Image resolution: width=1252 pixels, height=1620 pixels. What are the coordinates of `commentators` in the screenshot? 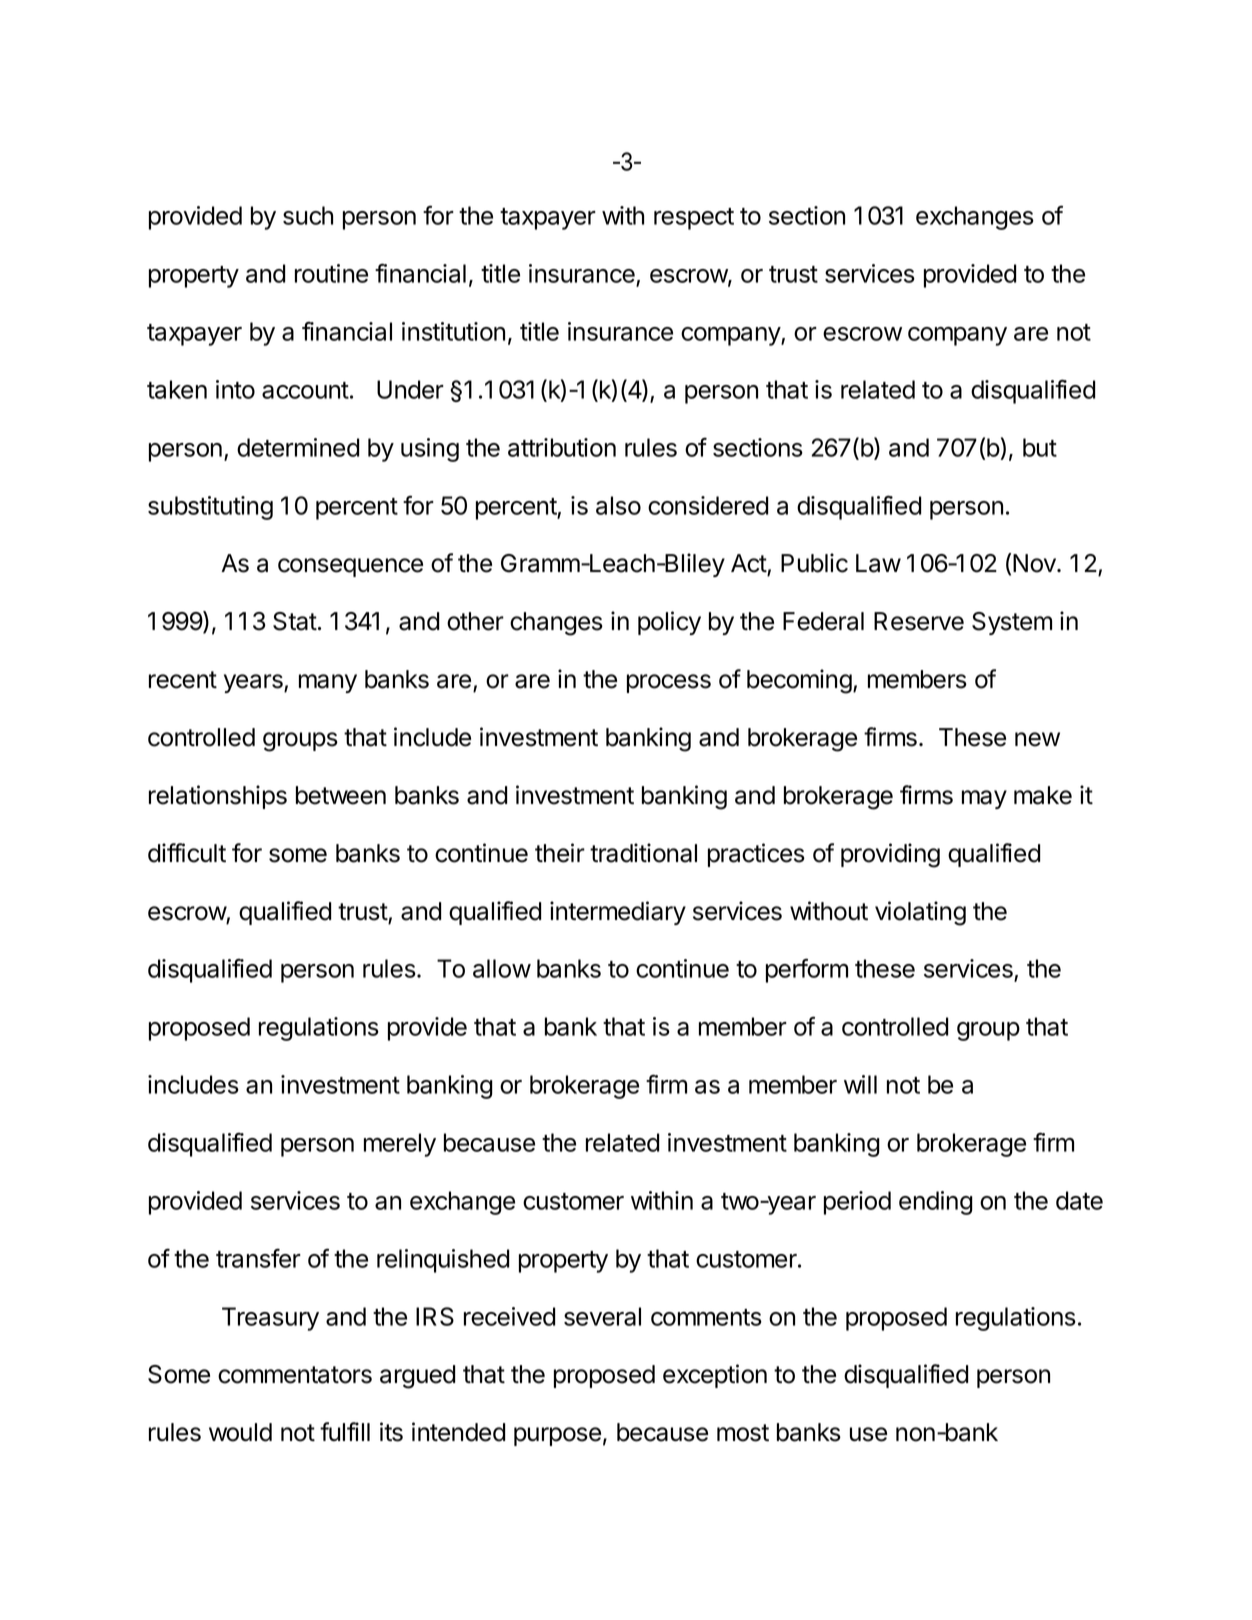 It's located at (295, 1375).
